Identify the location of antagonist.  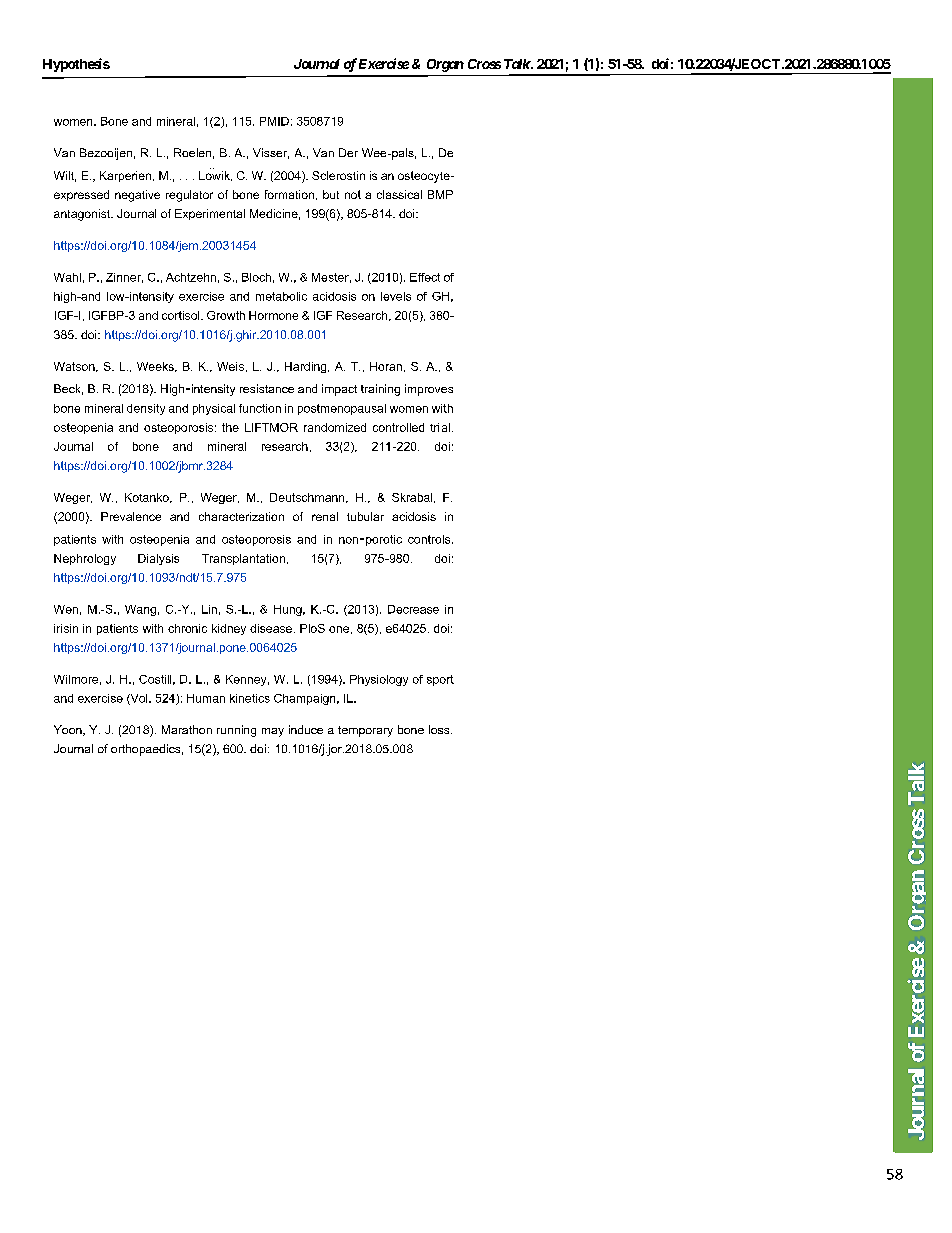
(83, 215).
